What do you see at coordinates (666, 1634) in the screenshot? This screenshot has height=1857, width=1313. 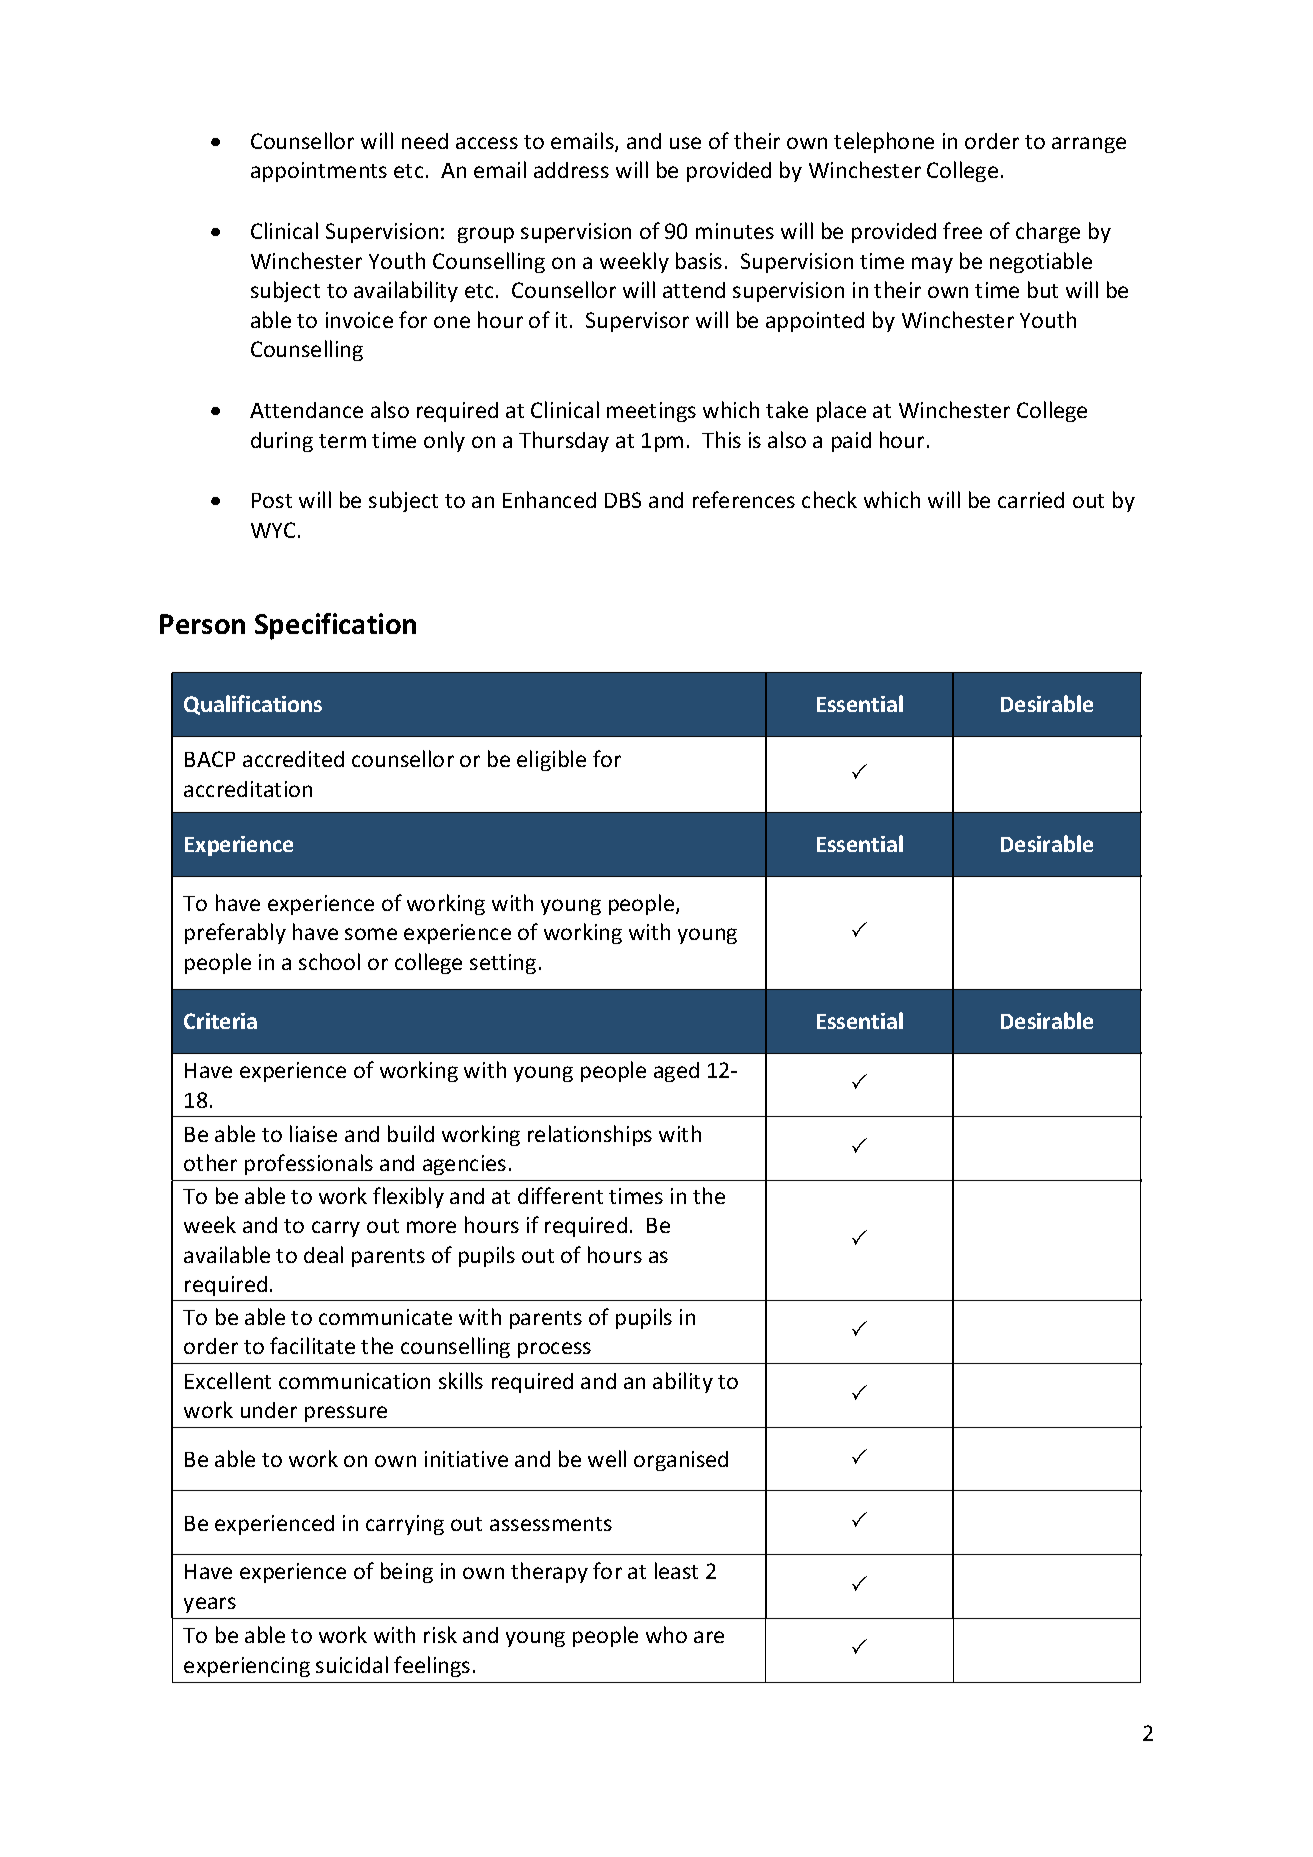 I see `who` at bounding box center [666, 1634].
